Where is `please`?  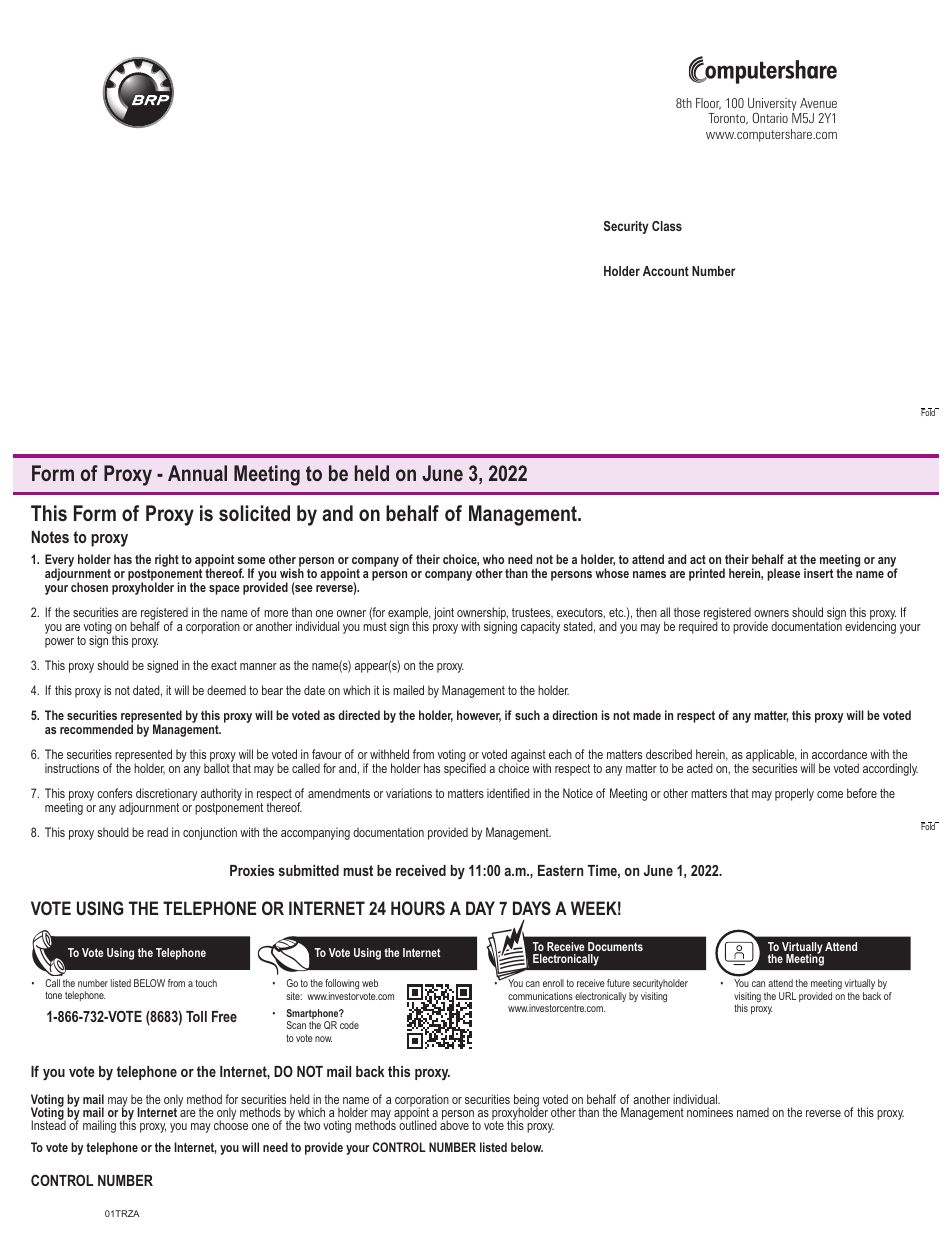
please is located at coordinates (783, 574).
